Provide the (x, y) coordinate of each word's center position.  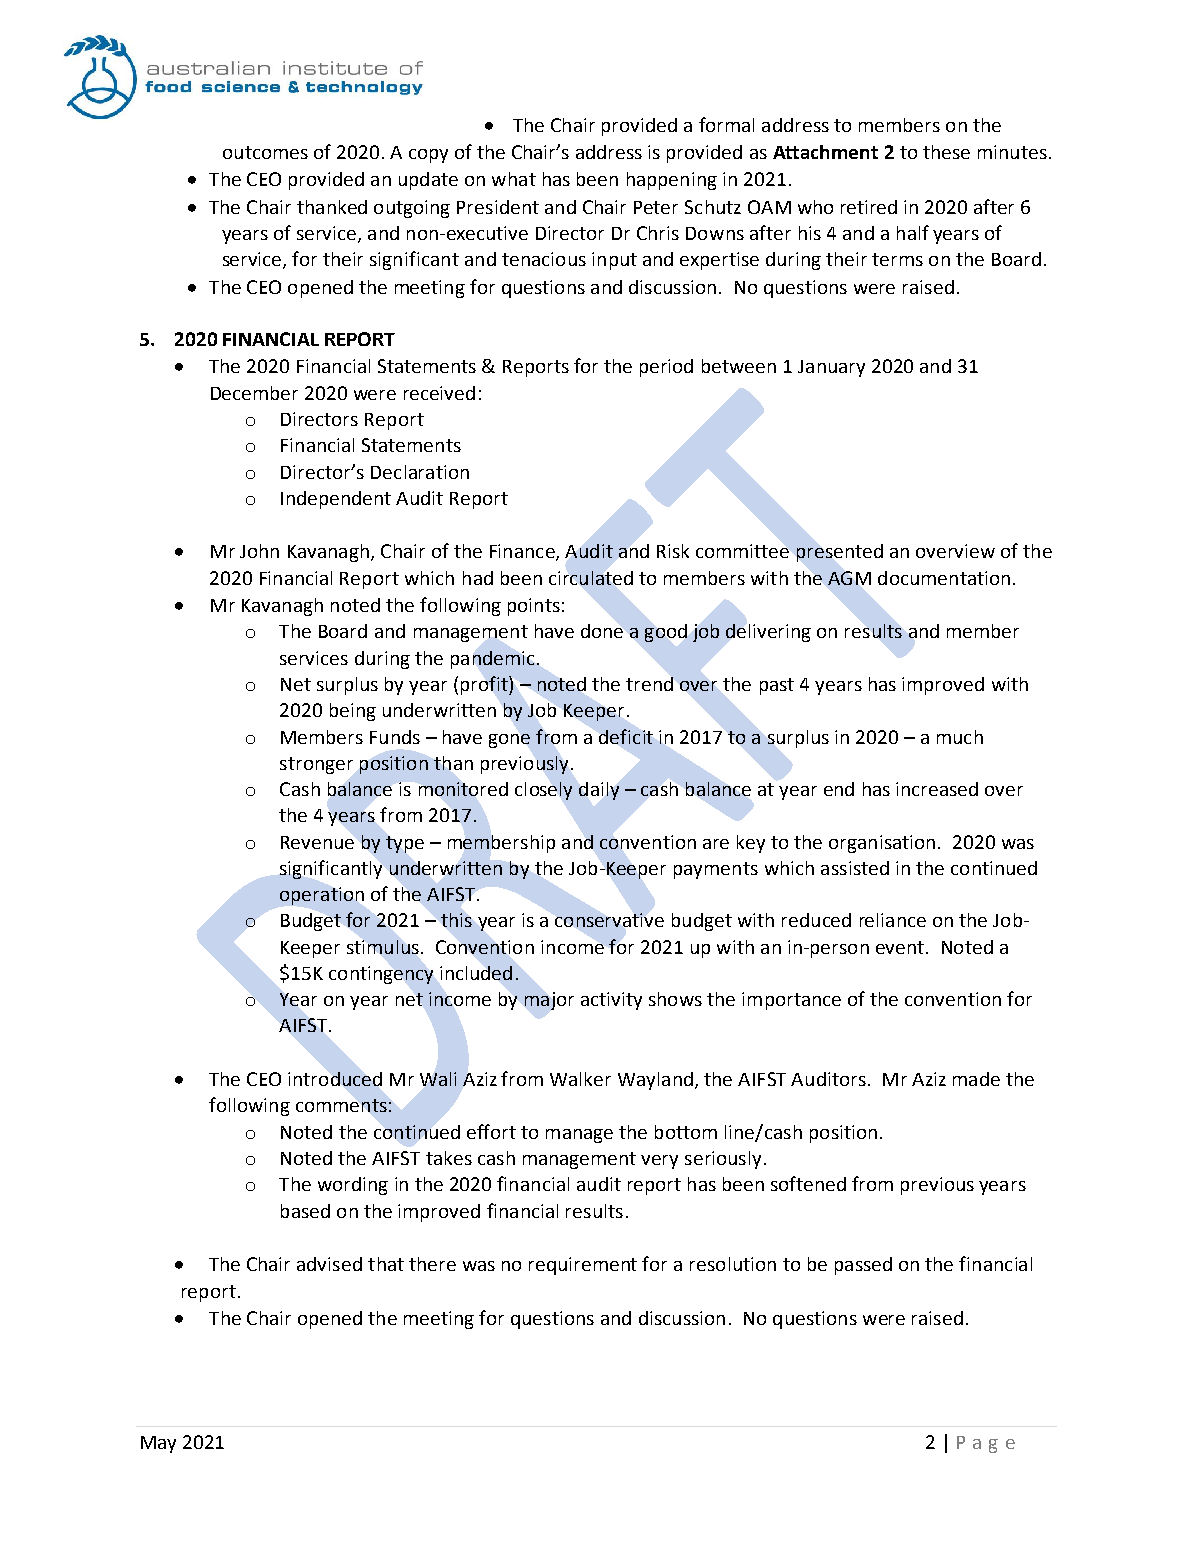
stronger (316, 765)
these (946, 152)
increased (937, 789)
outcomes (265, 152)
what (514, 179)
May (158, 1444)
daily (599, 791)
